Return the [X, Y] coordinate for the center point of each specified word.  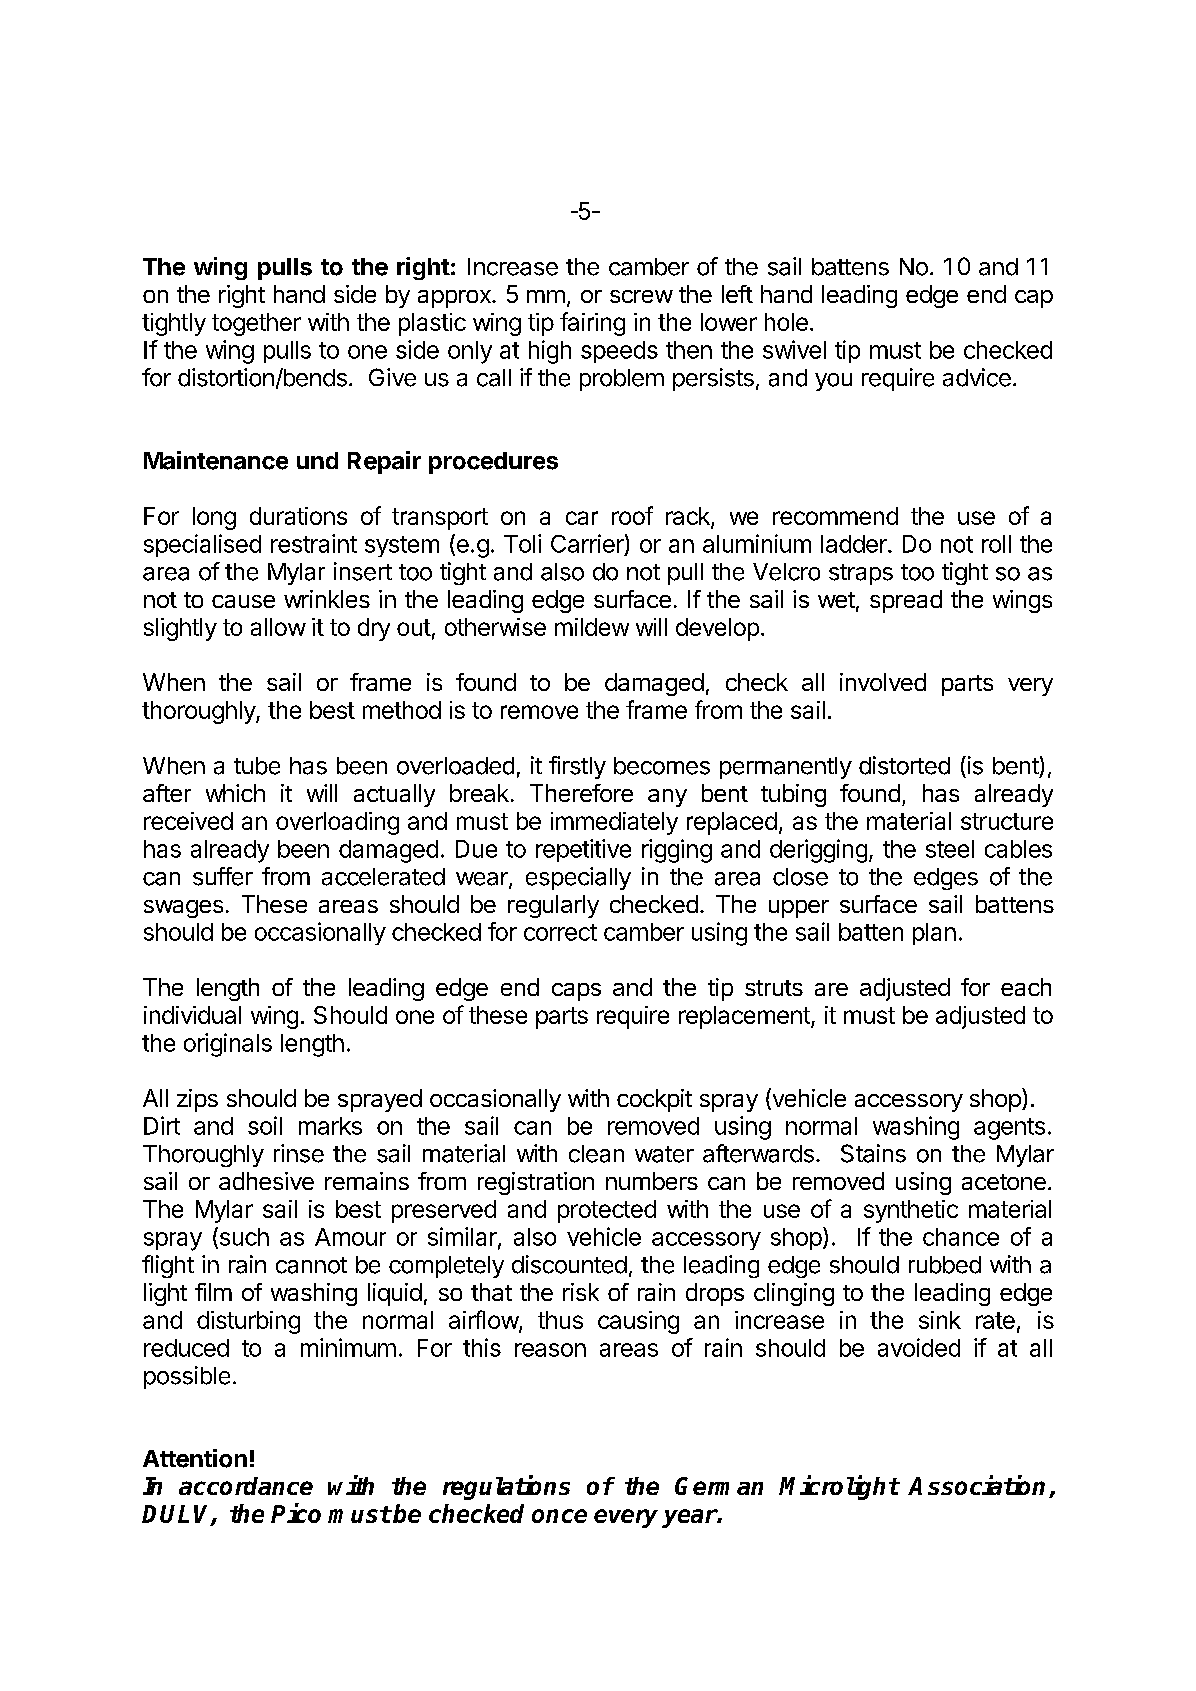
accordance [246, 1486]
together [256, 324]
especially [578, 878]
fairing [592, 324]
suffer [223, 876]
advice [977, 377]
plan [934, 934]
